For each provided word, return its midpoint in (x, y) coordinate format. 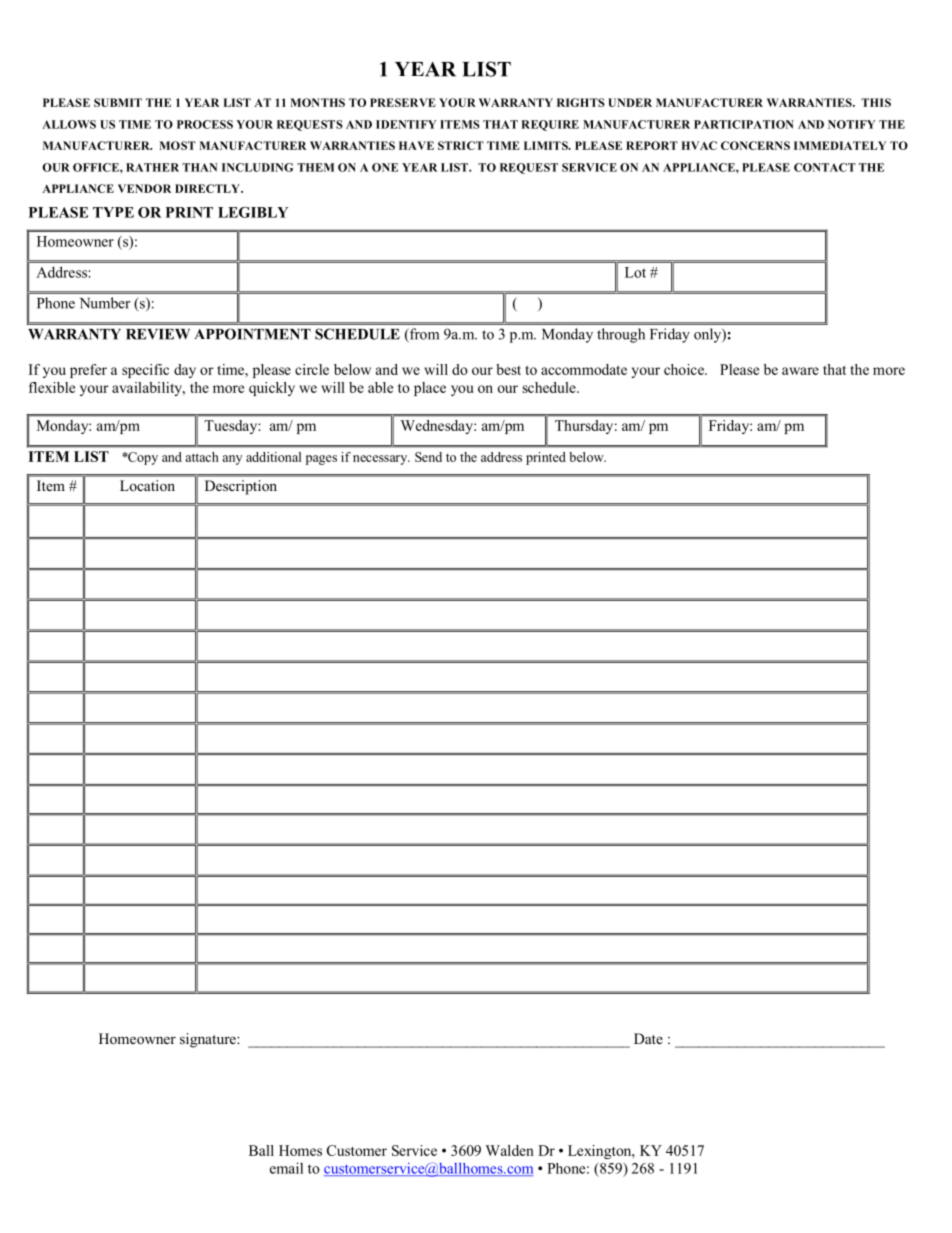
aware (800, 371)
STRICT (461, 145)
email (286, 1168)
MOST (177, 145)
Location (147, 485)
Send (428, 457)
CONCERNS (755, 145)
